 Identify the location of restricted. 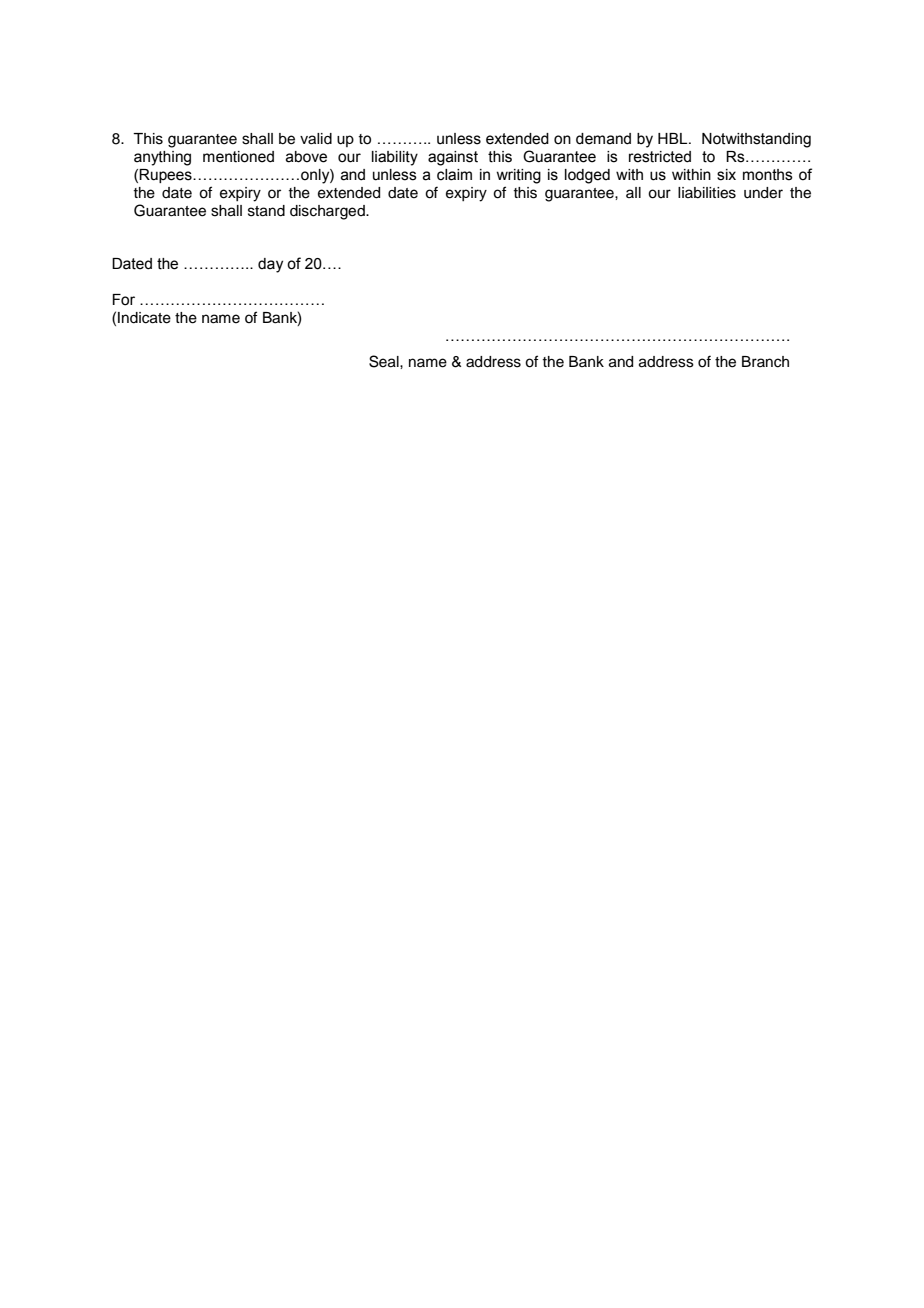
(660, 157).
